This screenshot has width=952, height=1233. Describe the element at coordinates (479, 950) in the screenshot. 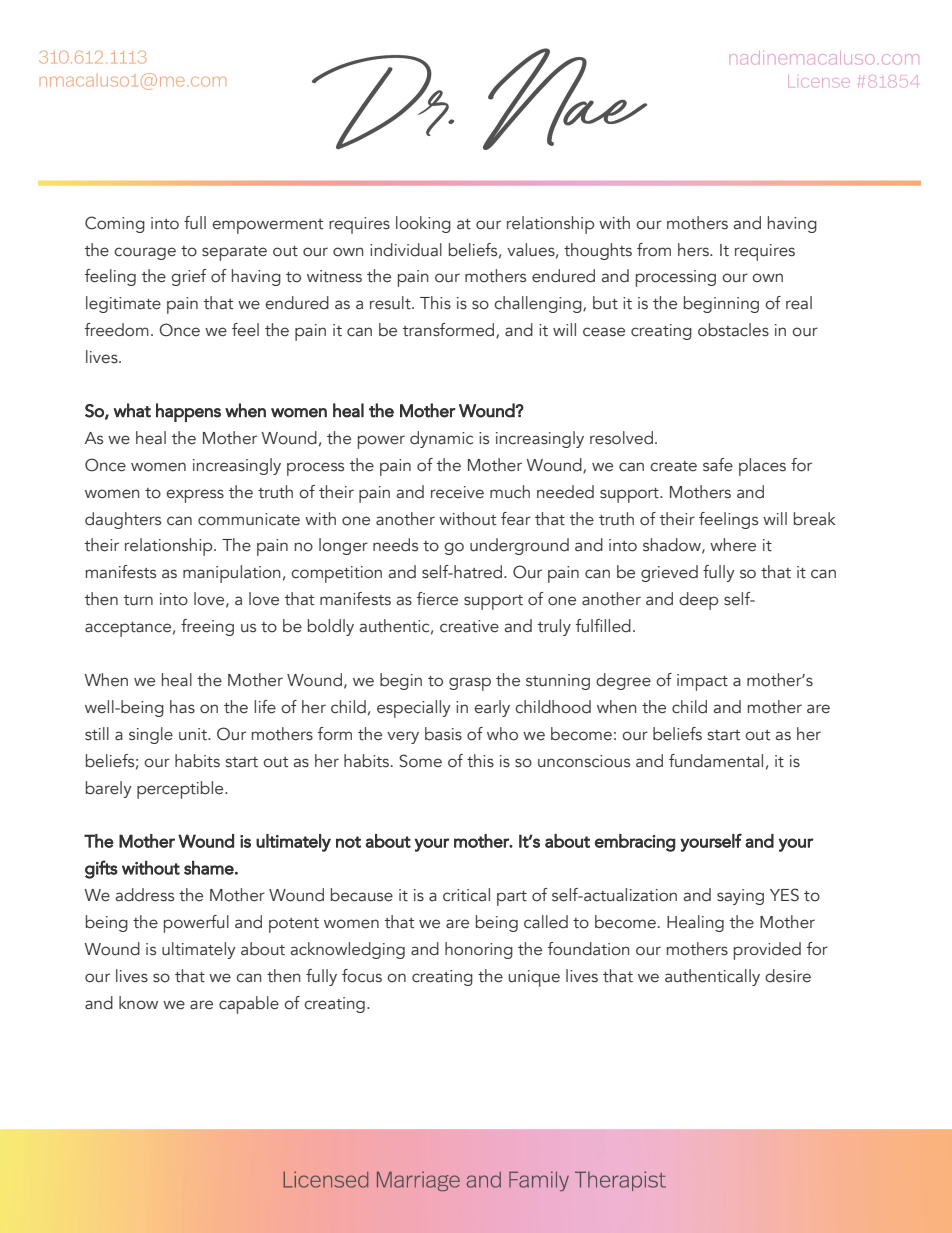

I see `honoring` at that location.
